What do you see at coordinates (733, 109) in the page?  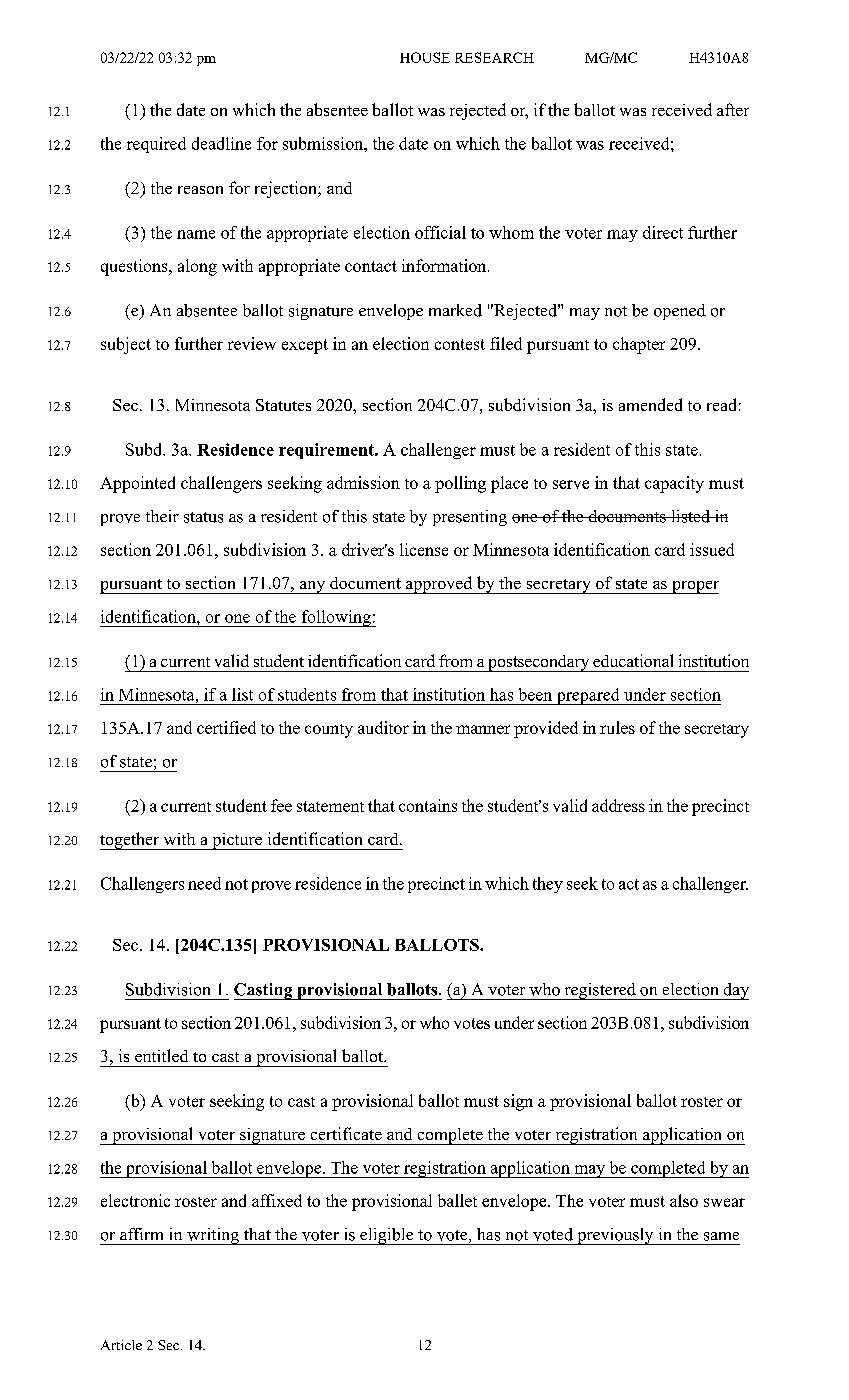 I see `after` at bounding box center [733, 109].
